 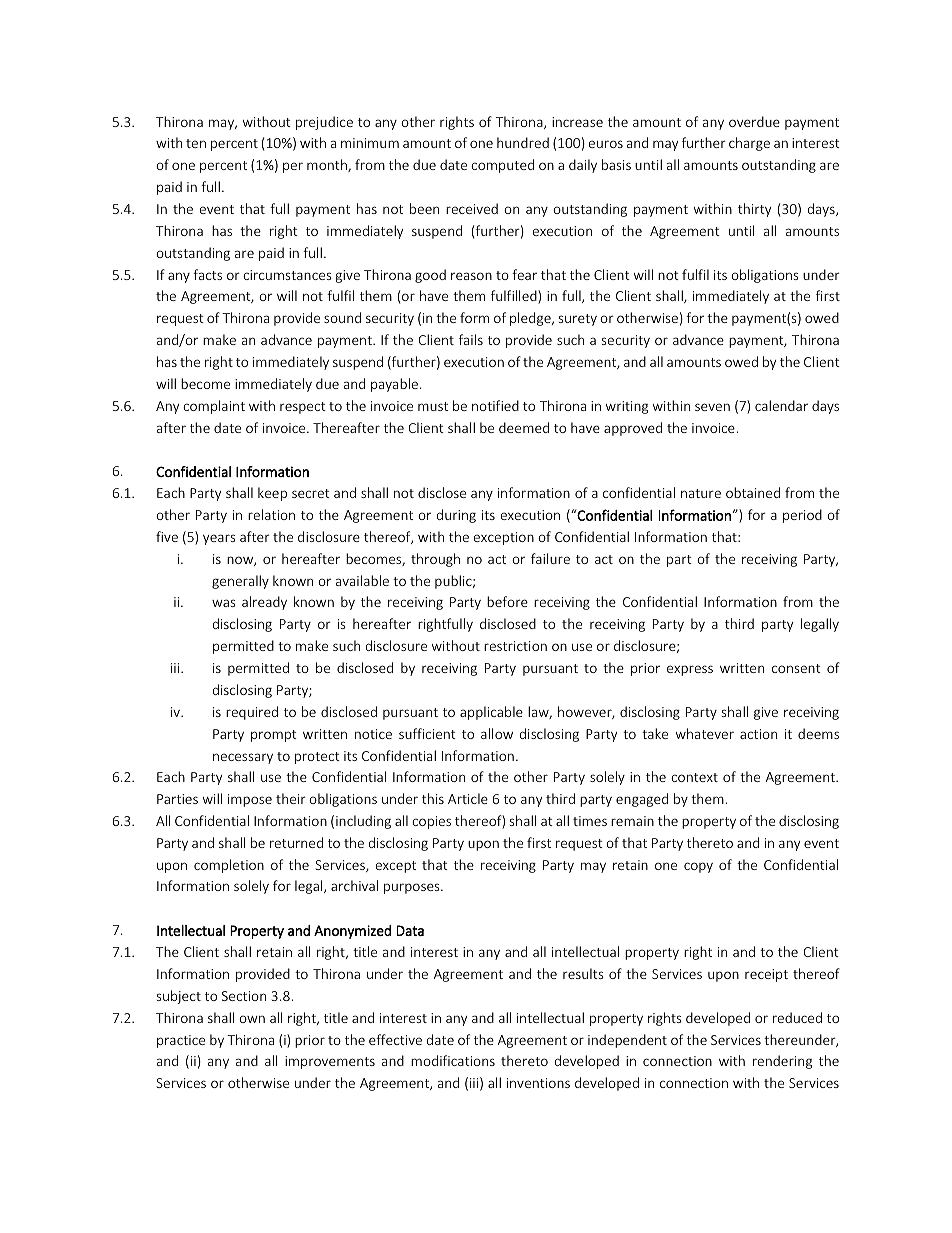 I want to click on obtained, so click(x=753, y=492).
